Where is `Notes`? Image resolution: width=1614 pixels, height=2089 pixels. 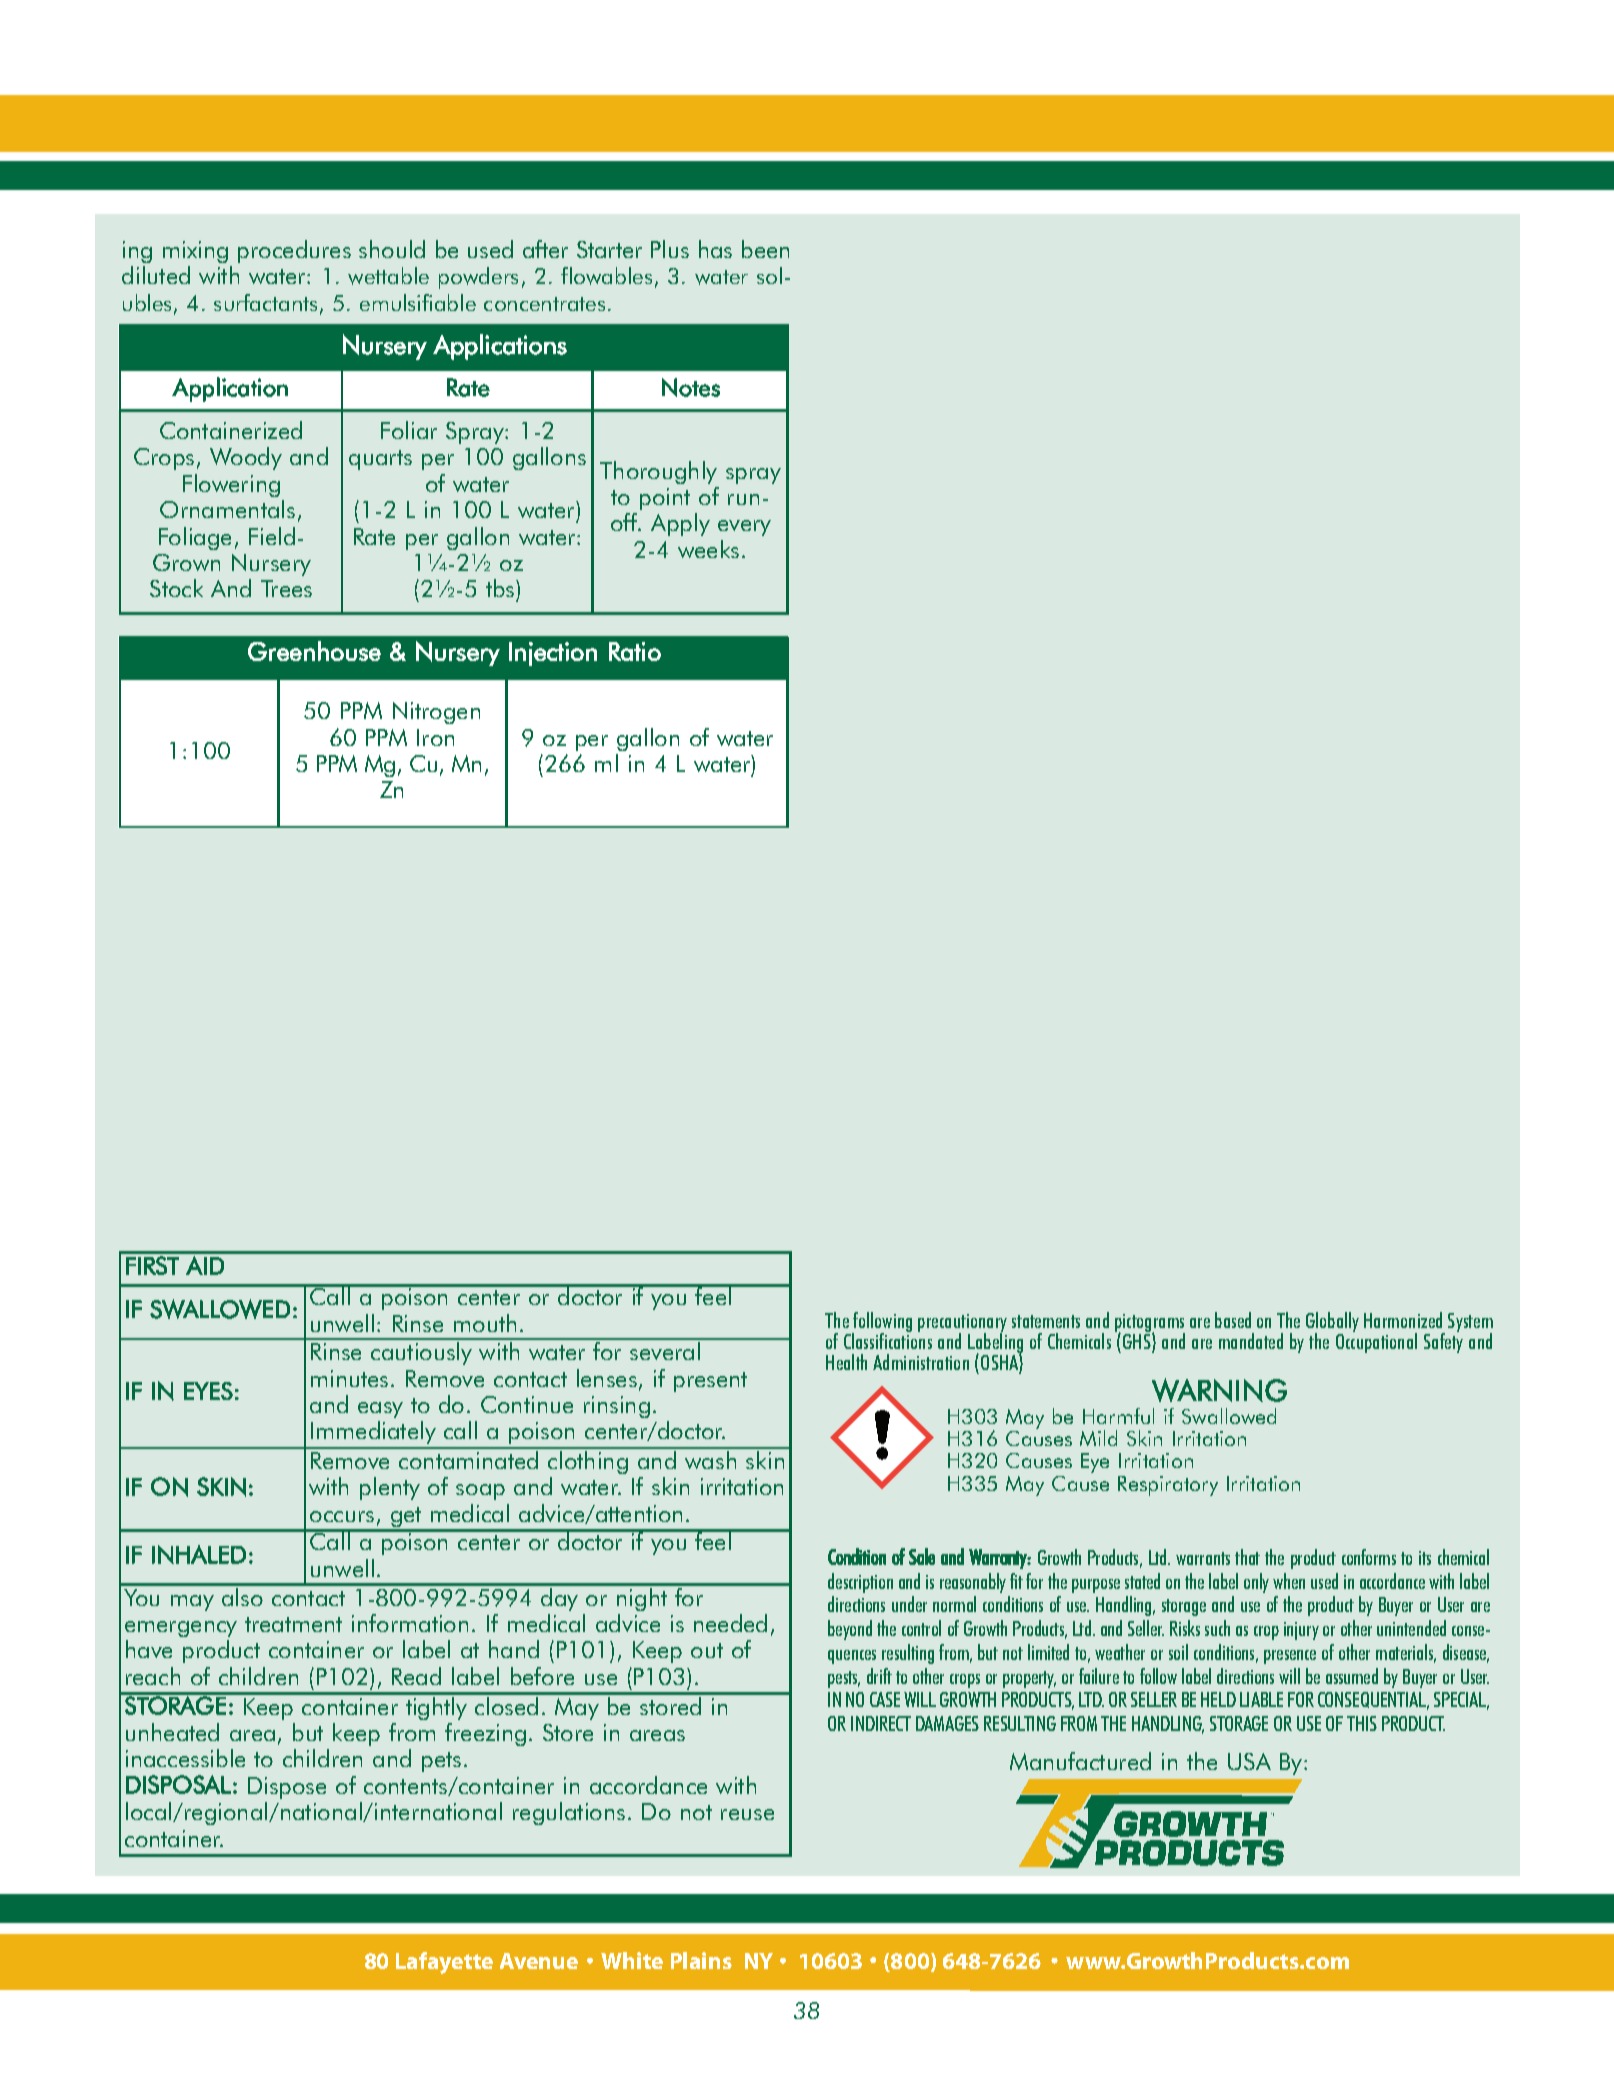 Notes is located at coordinates (691, 387).
